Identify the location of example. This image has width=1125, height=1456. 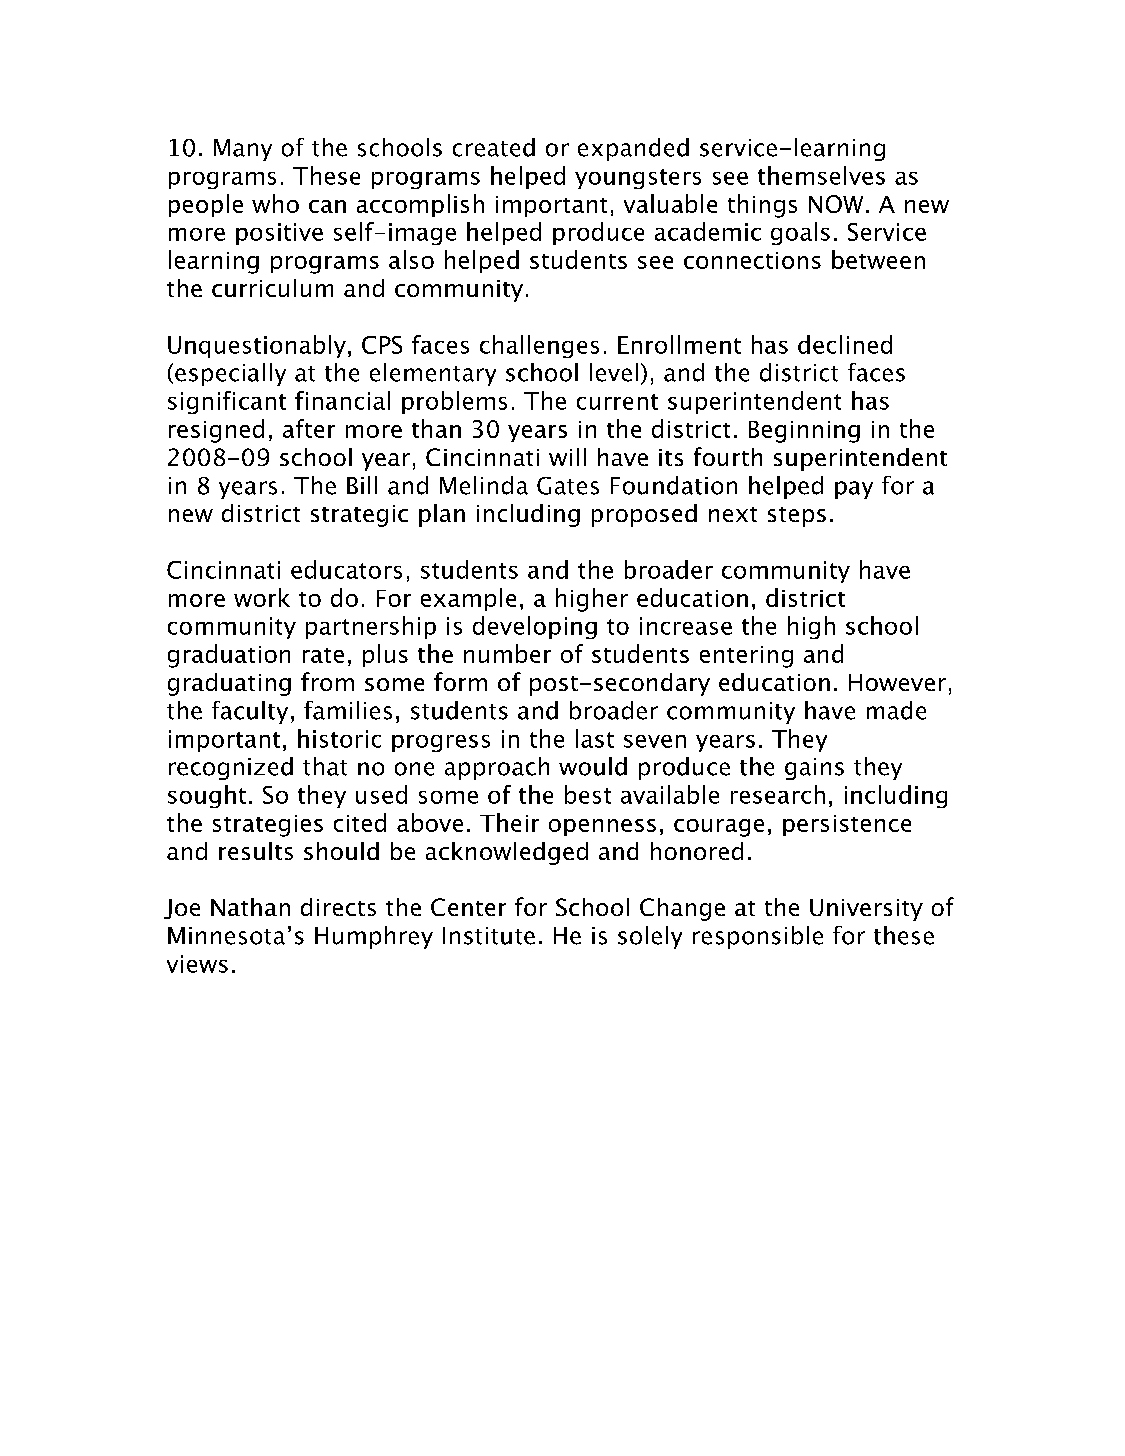
(468, 599).
